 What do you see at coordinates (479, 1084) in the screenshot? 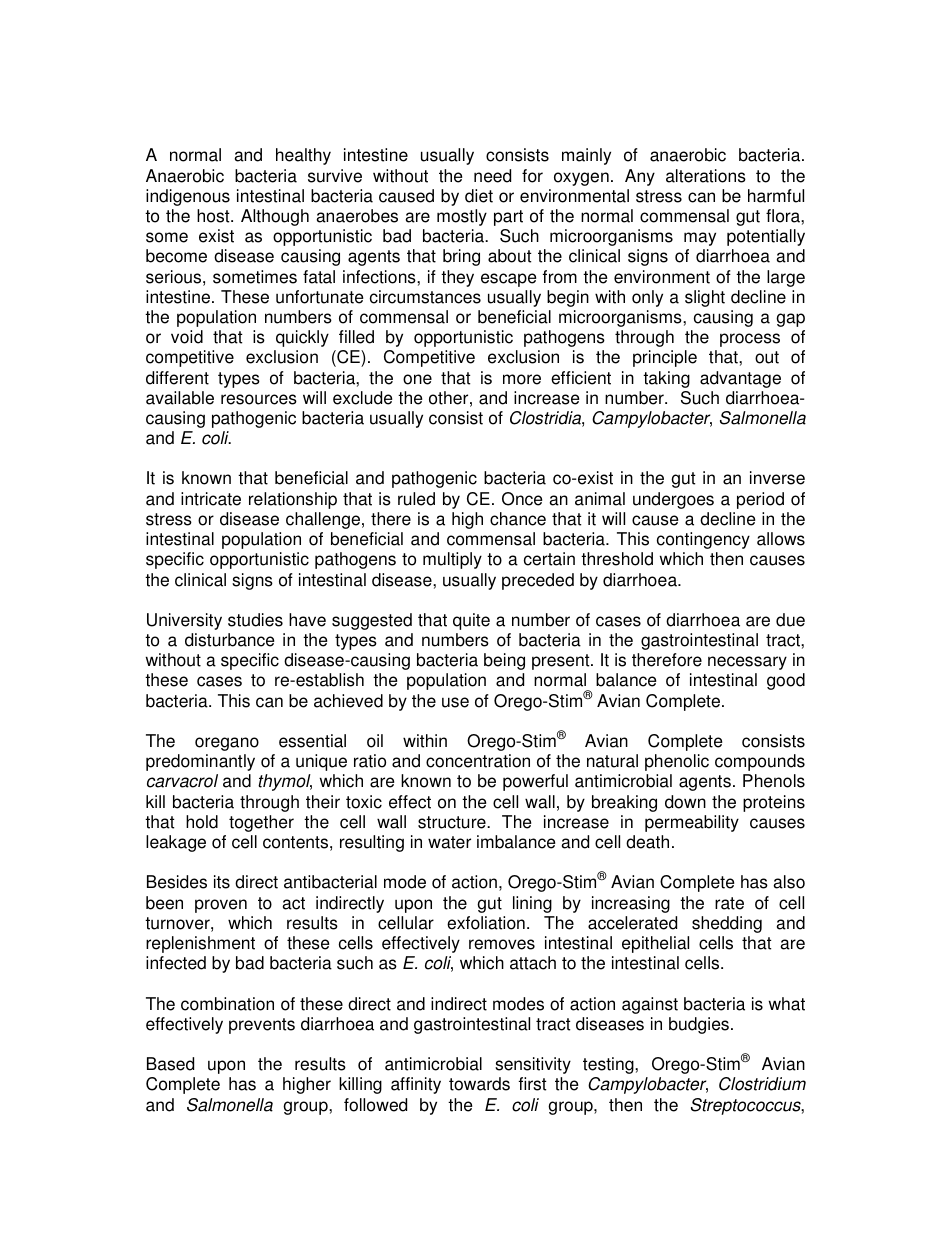
I see `towards` at bounding box center [479, 1084].
